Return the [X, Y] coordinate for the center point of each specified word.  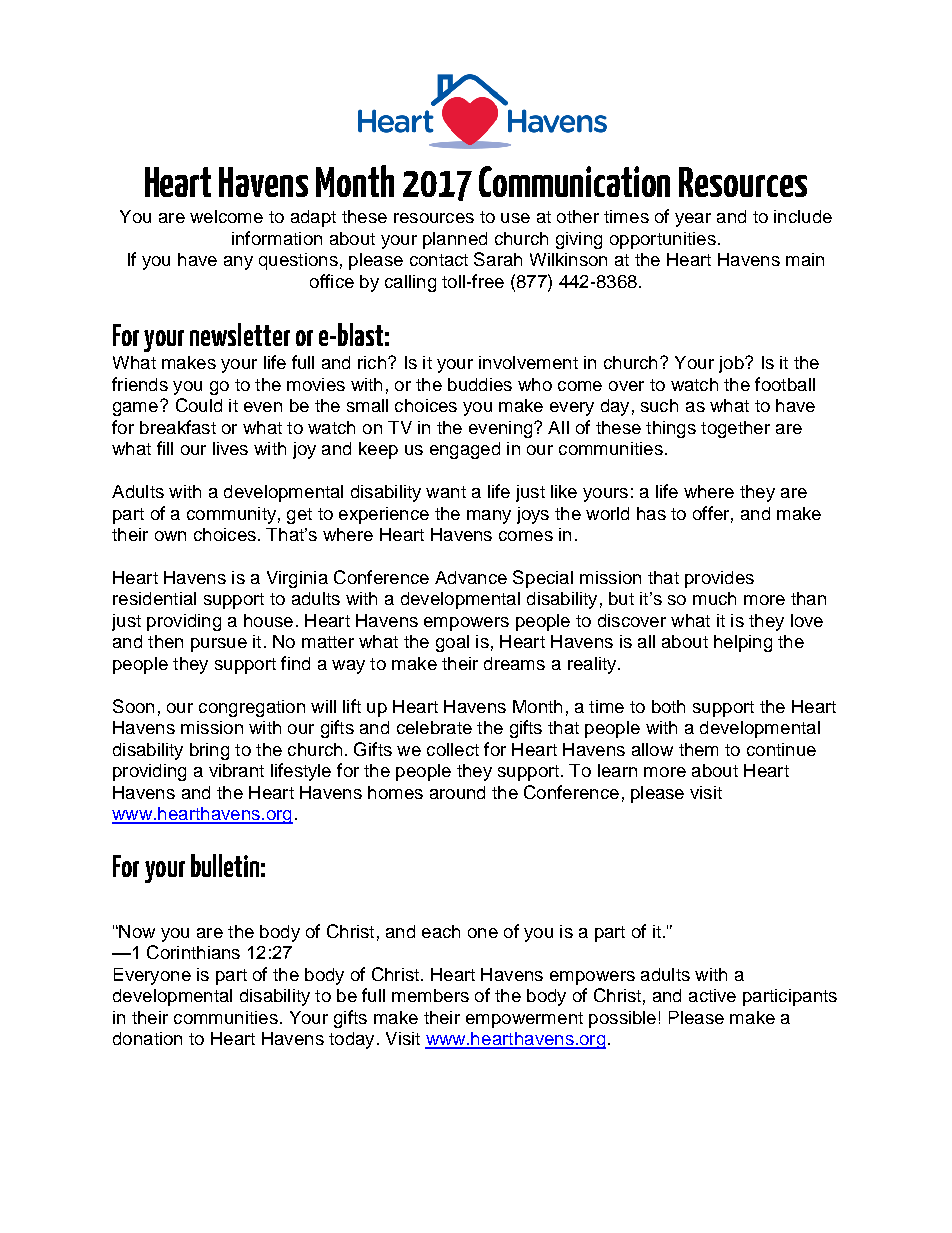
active [712, 995]
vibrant [236, 770]
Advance [471, 577]
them [698, 749]
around [457, 792]
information [277, 238]
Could [199, 405]
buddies [480, 384]
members [430, 995]
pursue [219, 645]
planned [455, 240]
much [714, 598]
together [735, 429]
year [693, 220]
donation [147, 1038]
